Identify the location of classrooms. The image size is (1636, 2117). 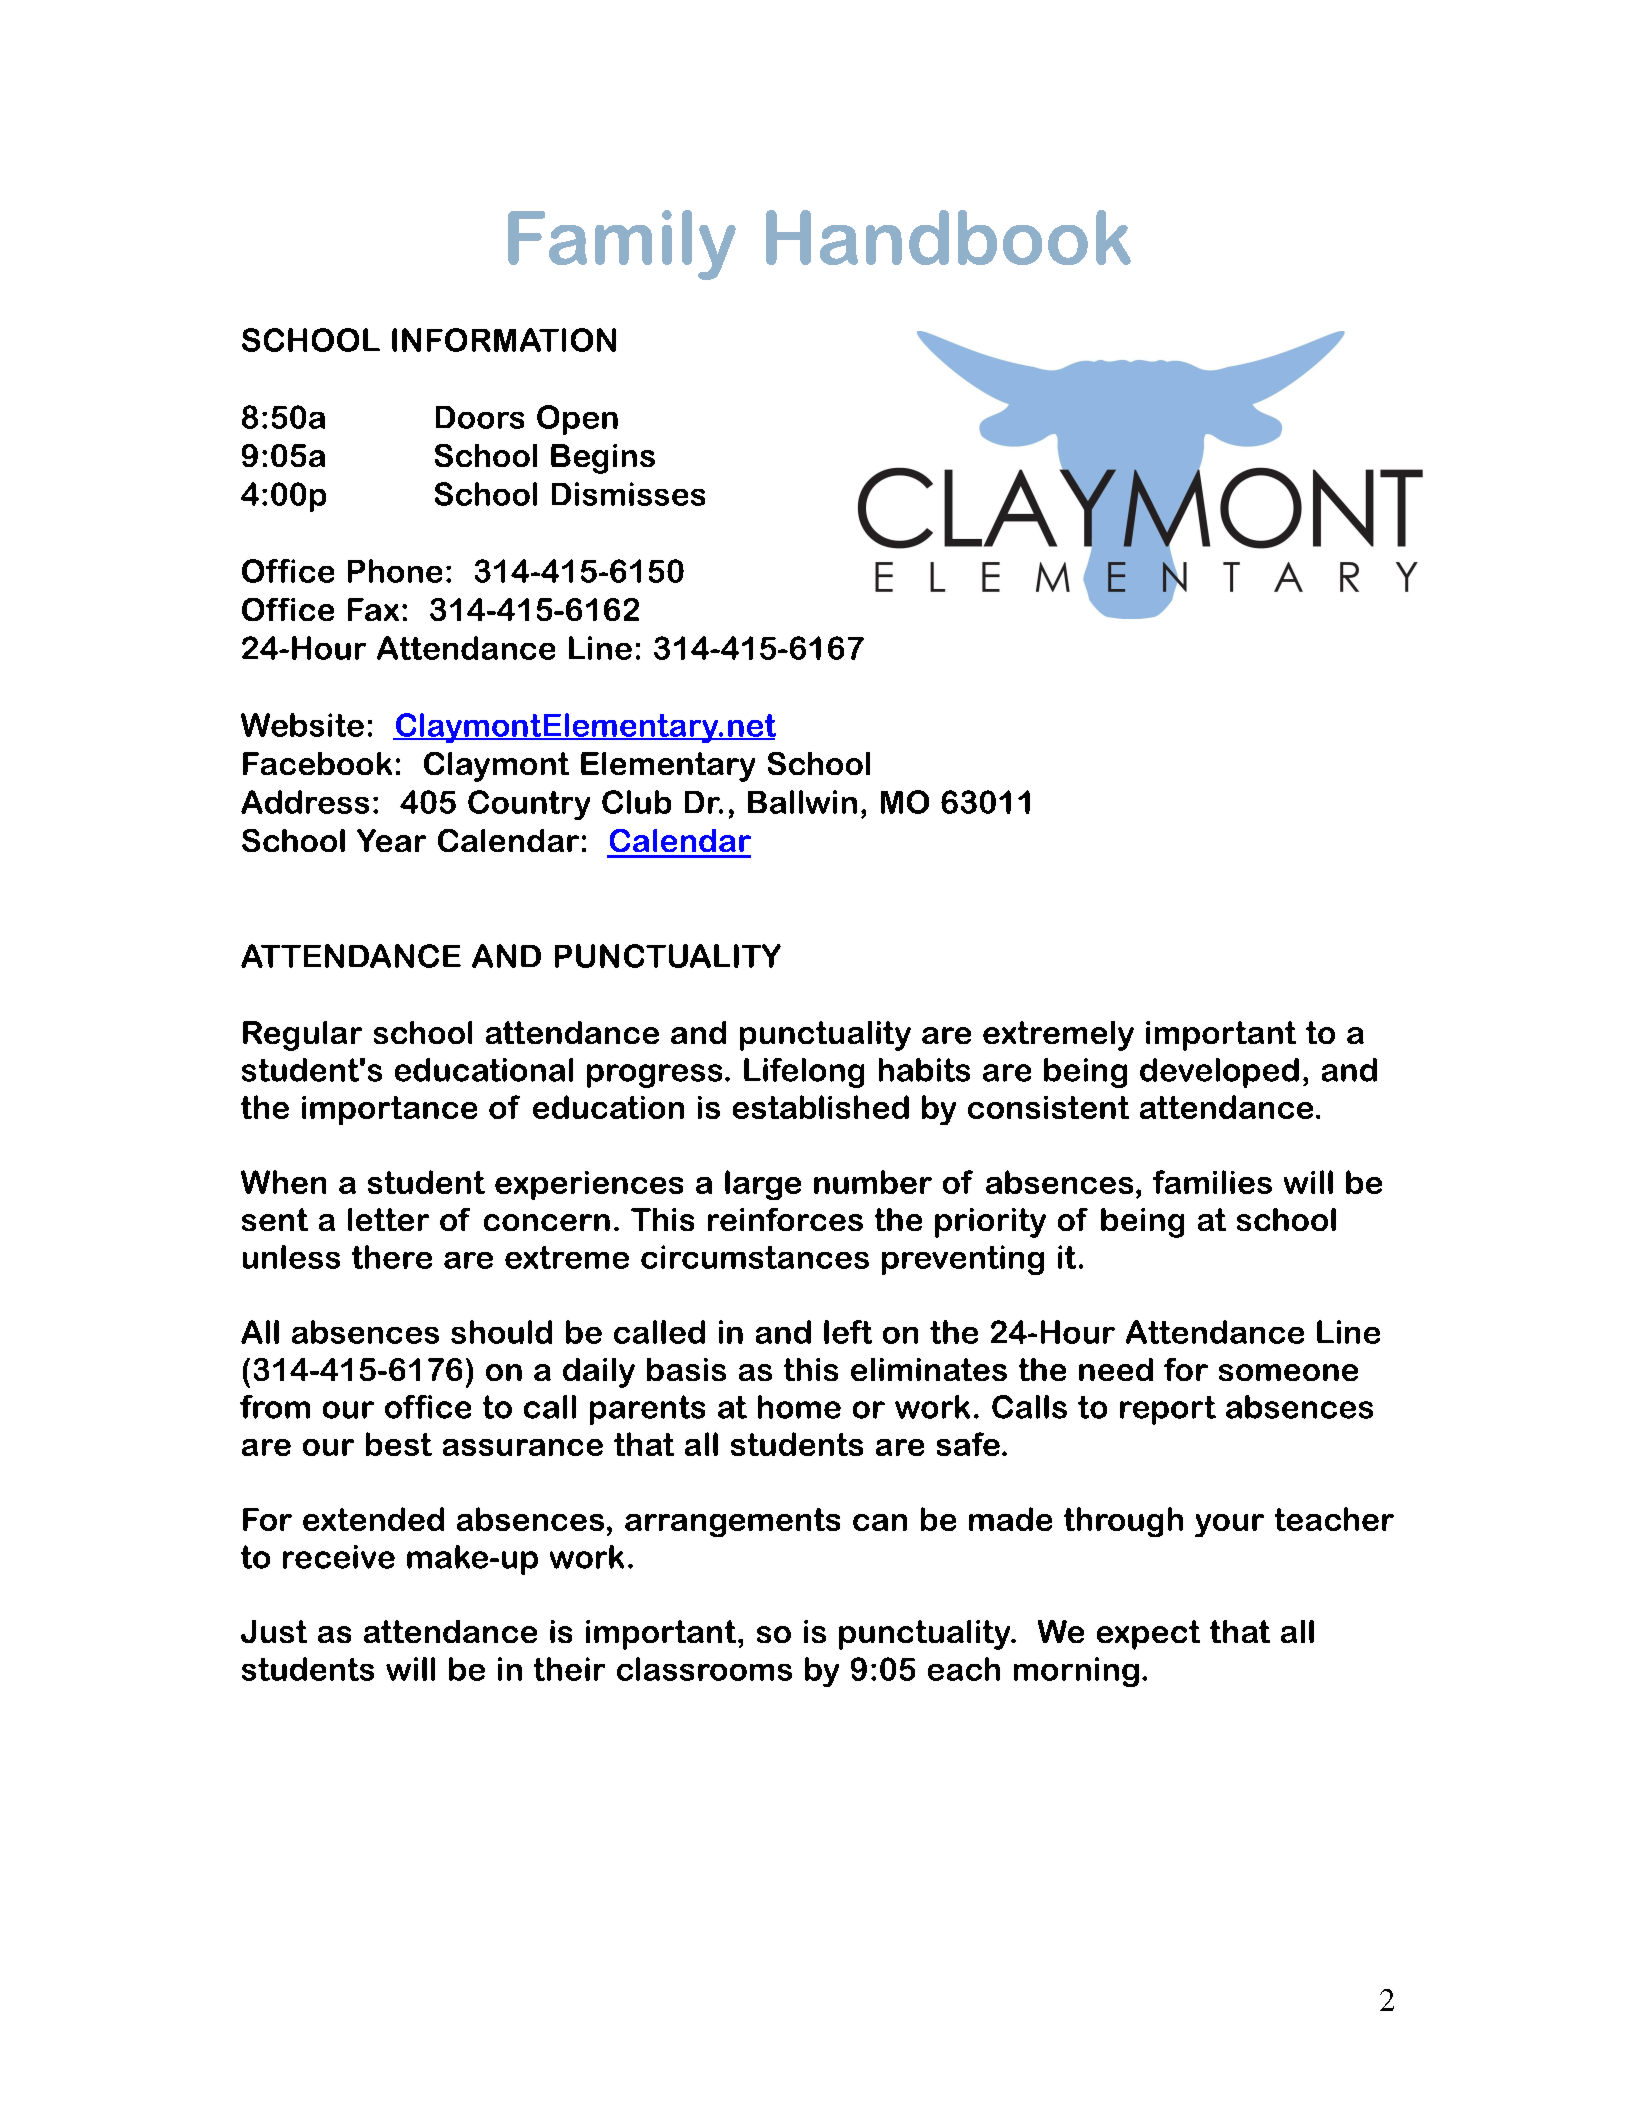
(704, 1669).
